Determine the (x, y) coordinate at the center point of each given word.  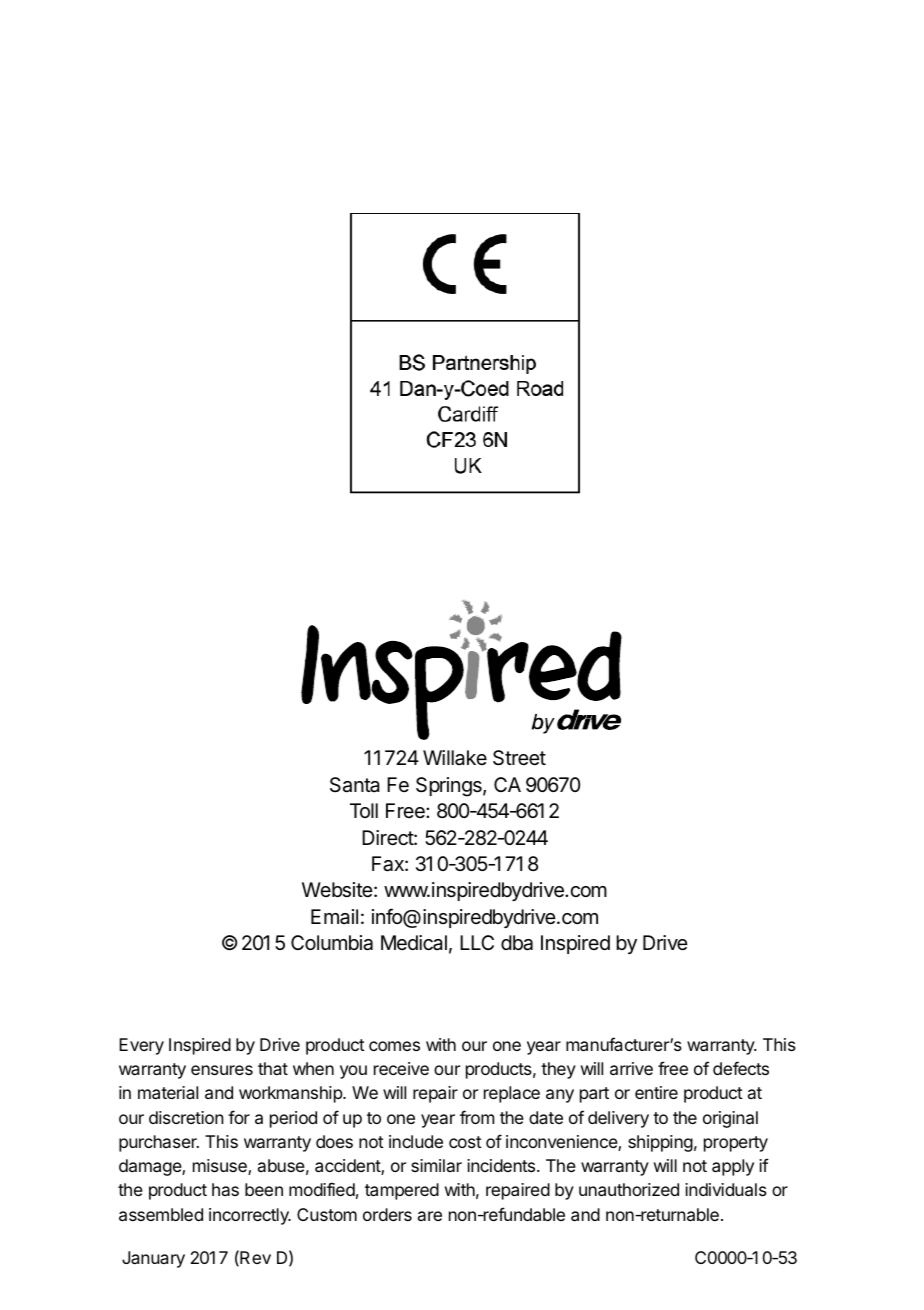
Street (519, 758)
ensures (222, 1070)
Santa (355, 785)
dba (517, 943)
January (153, 1259)
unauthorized (629, 1189)
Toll (364, 810)
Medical (414, 943)
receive (401, 1068)
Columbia (332, 943)
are (430, 1216)
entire (656, 1092)
